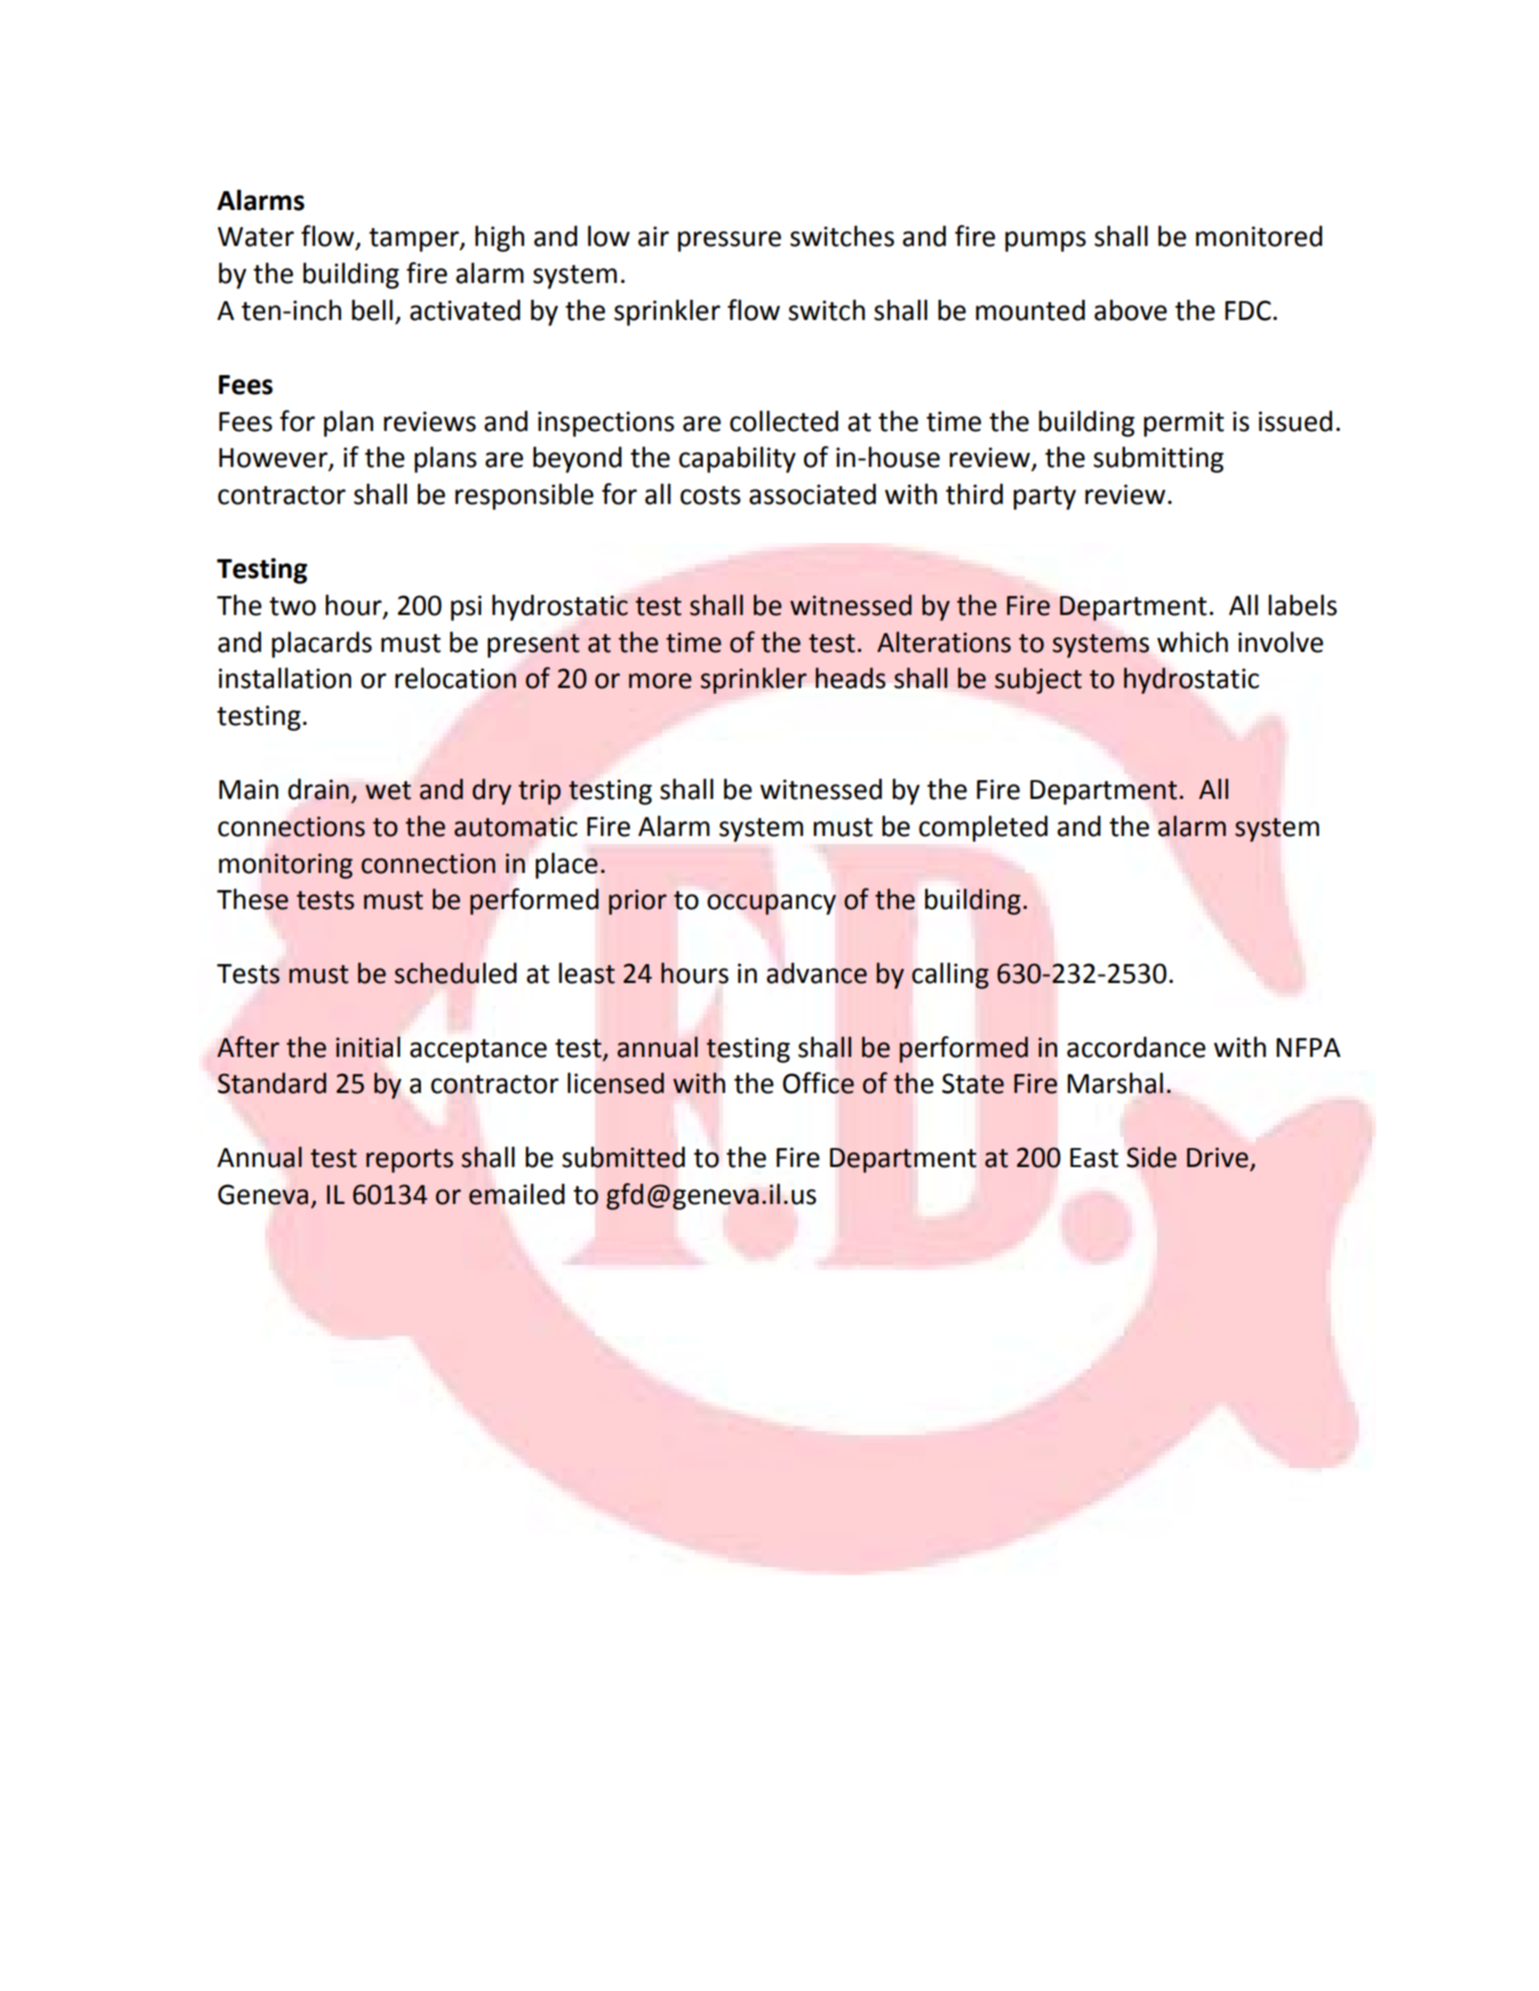  What do you see at coordinates (292, 606) in the image?
I see `two` at bounding box center [292, 606].
